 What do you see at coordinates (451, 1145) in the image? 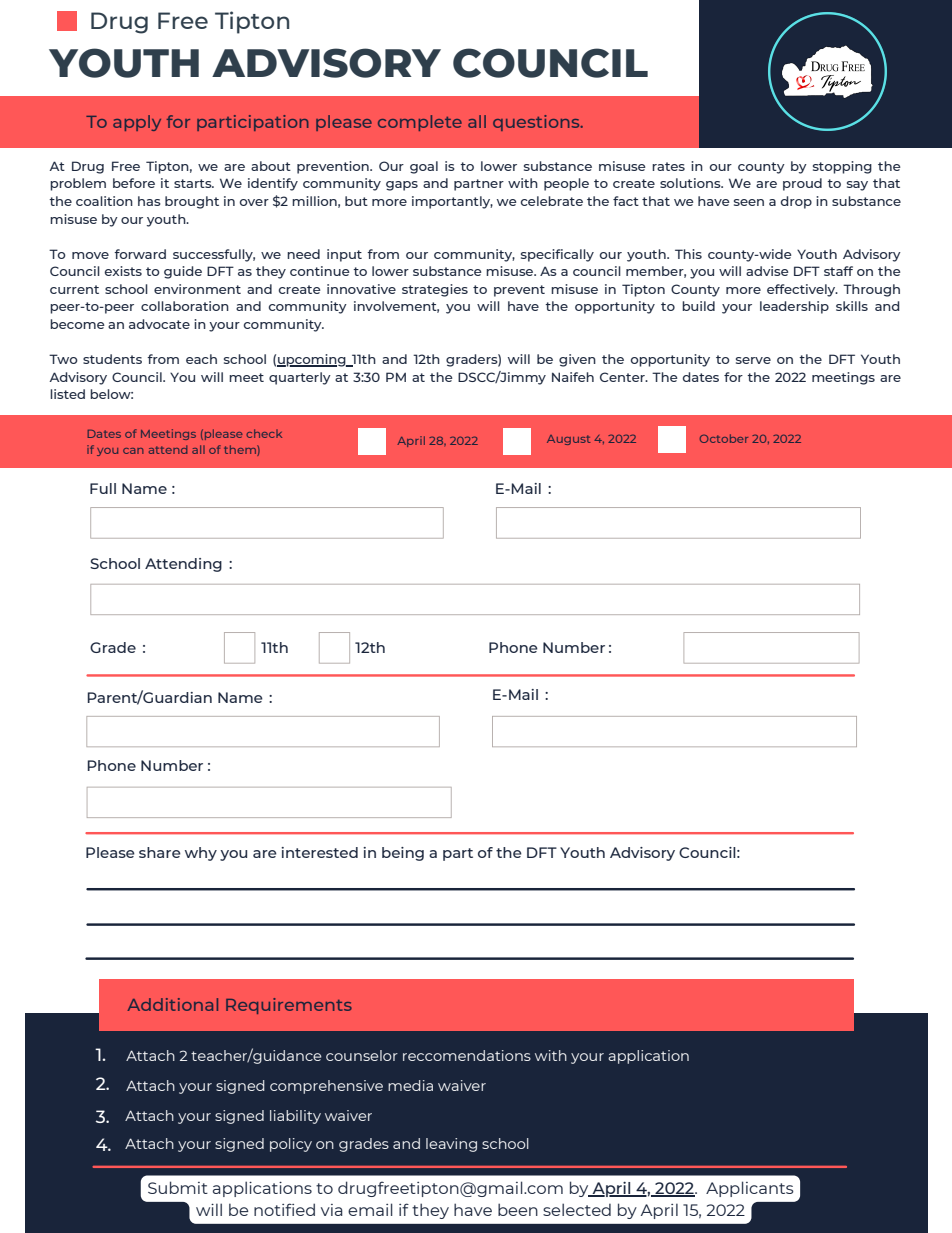
I see `leaving` at bounding box center [451, 1145].
